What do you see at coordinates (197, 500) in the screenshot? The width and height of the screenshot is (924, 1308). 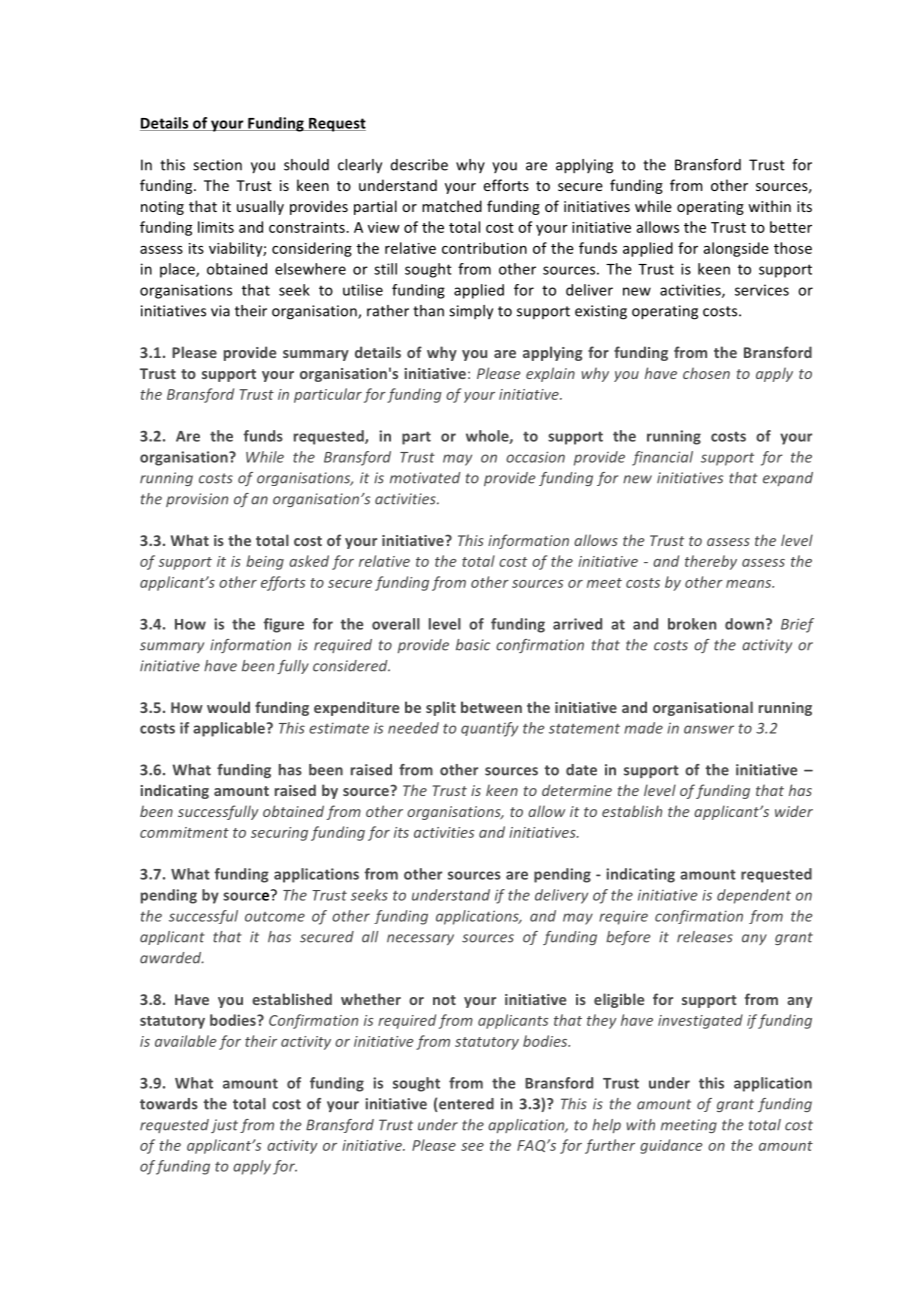 I see `provision` at bounding box center [197, 500].
